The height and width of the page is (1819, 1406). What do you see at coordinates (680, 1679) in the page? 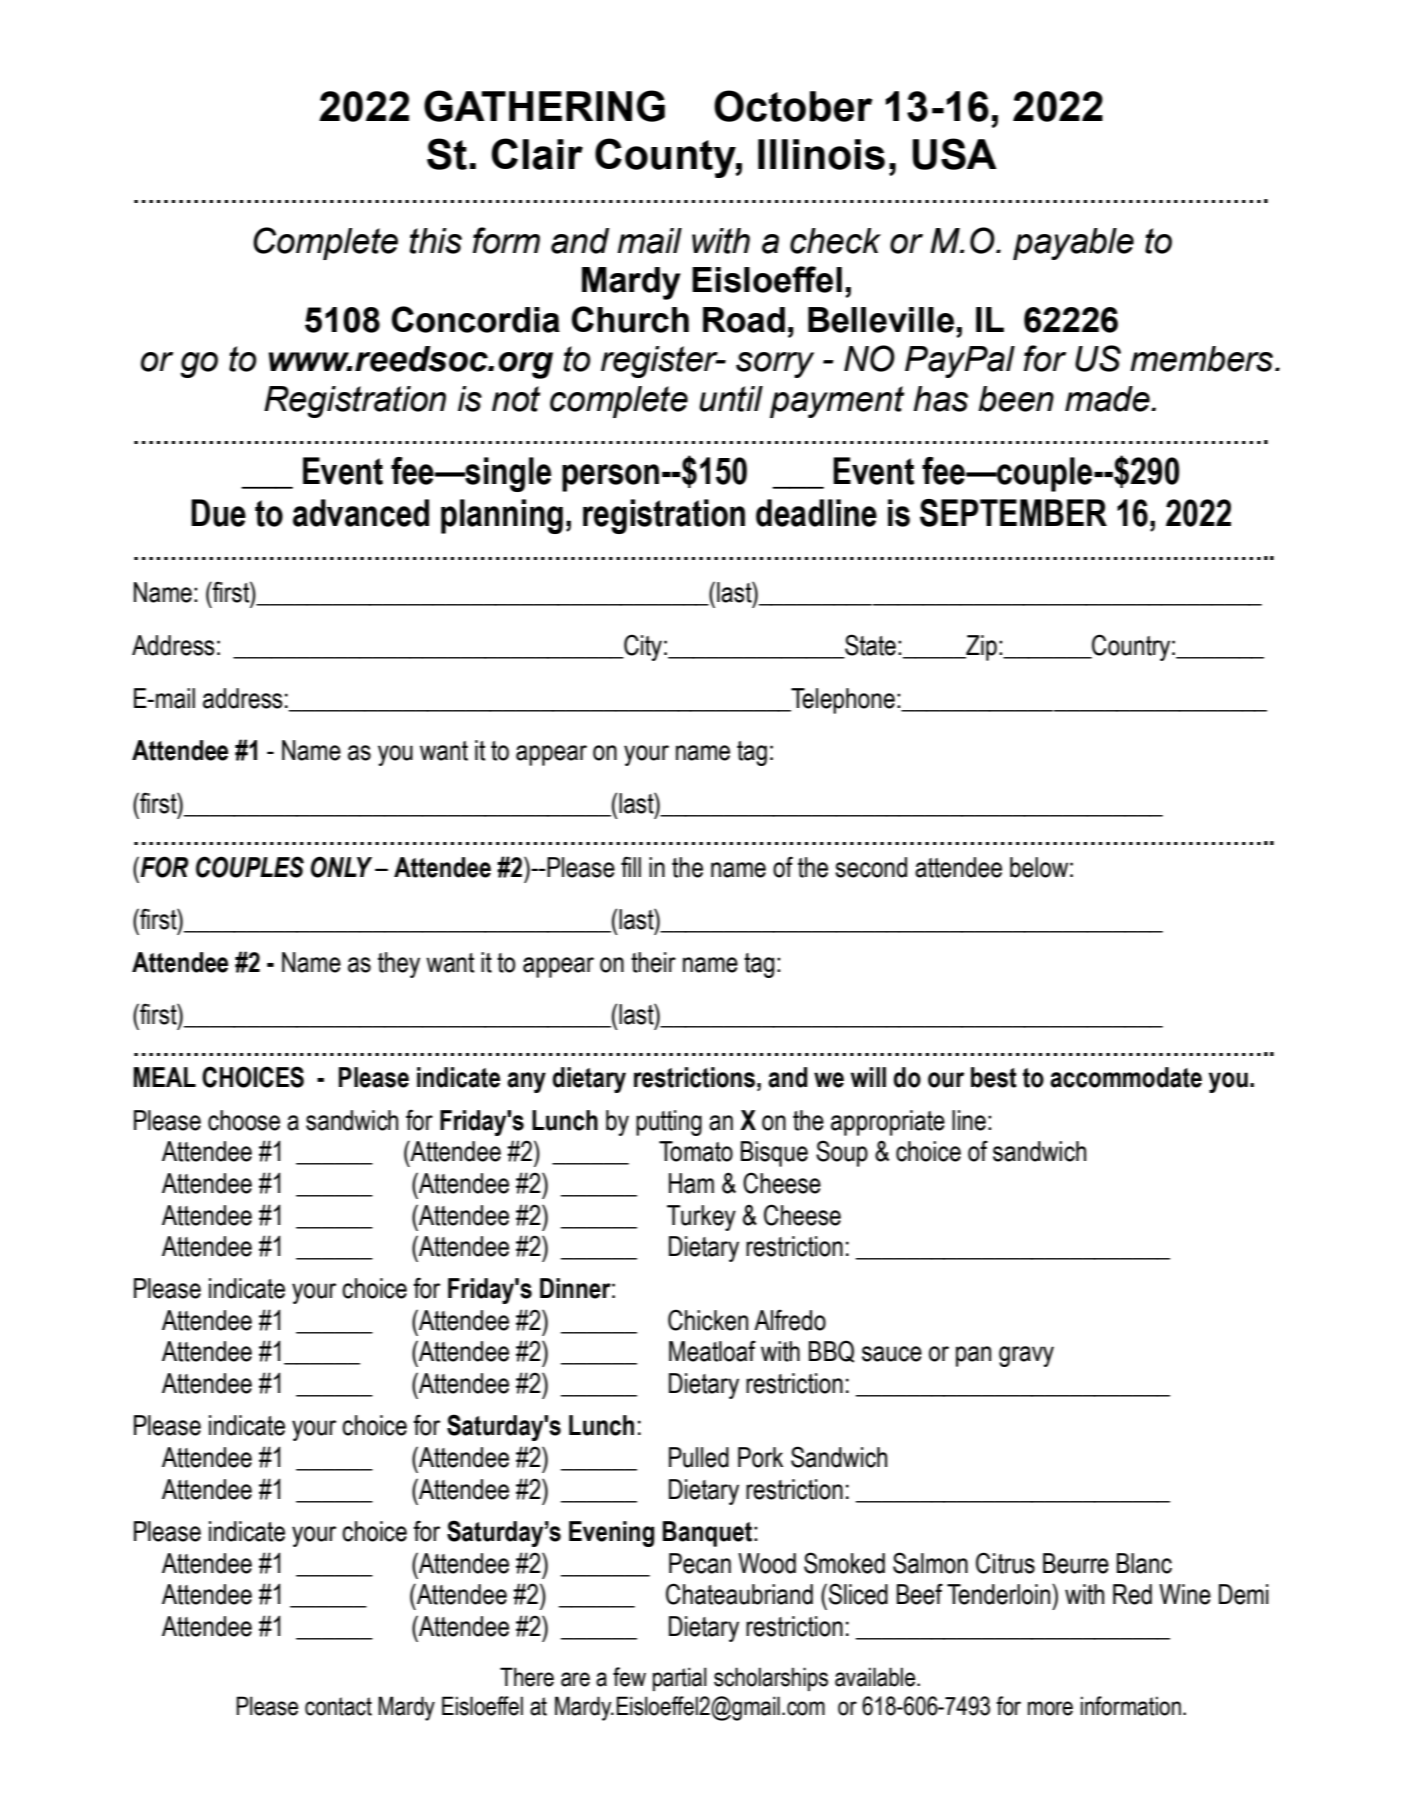
I see `partial` at bounding box center [680, 1679].
